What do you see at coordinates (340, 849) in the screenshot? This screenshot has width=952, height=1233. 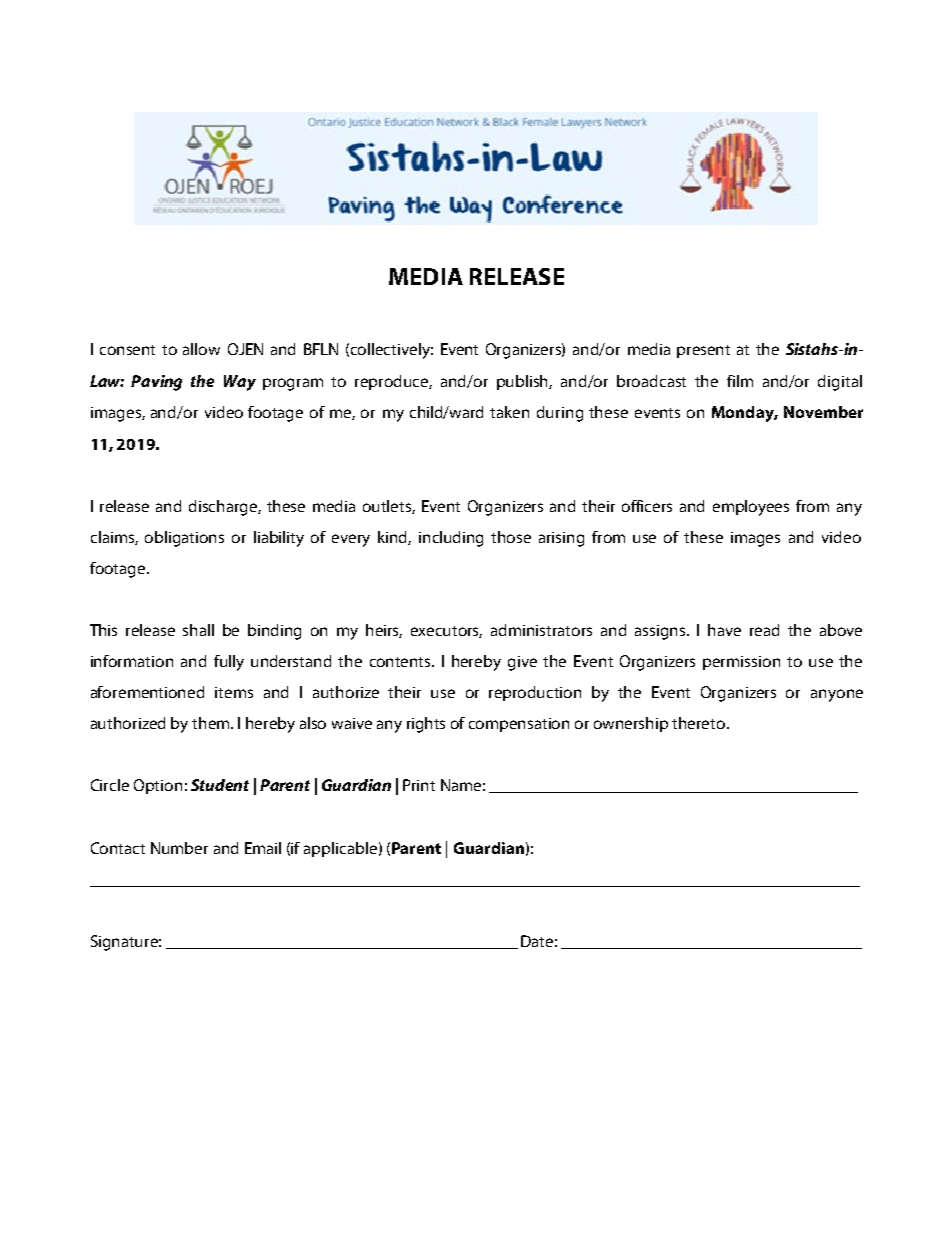 I see `applicable` at bounding box center [340, 849].
